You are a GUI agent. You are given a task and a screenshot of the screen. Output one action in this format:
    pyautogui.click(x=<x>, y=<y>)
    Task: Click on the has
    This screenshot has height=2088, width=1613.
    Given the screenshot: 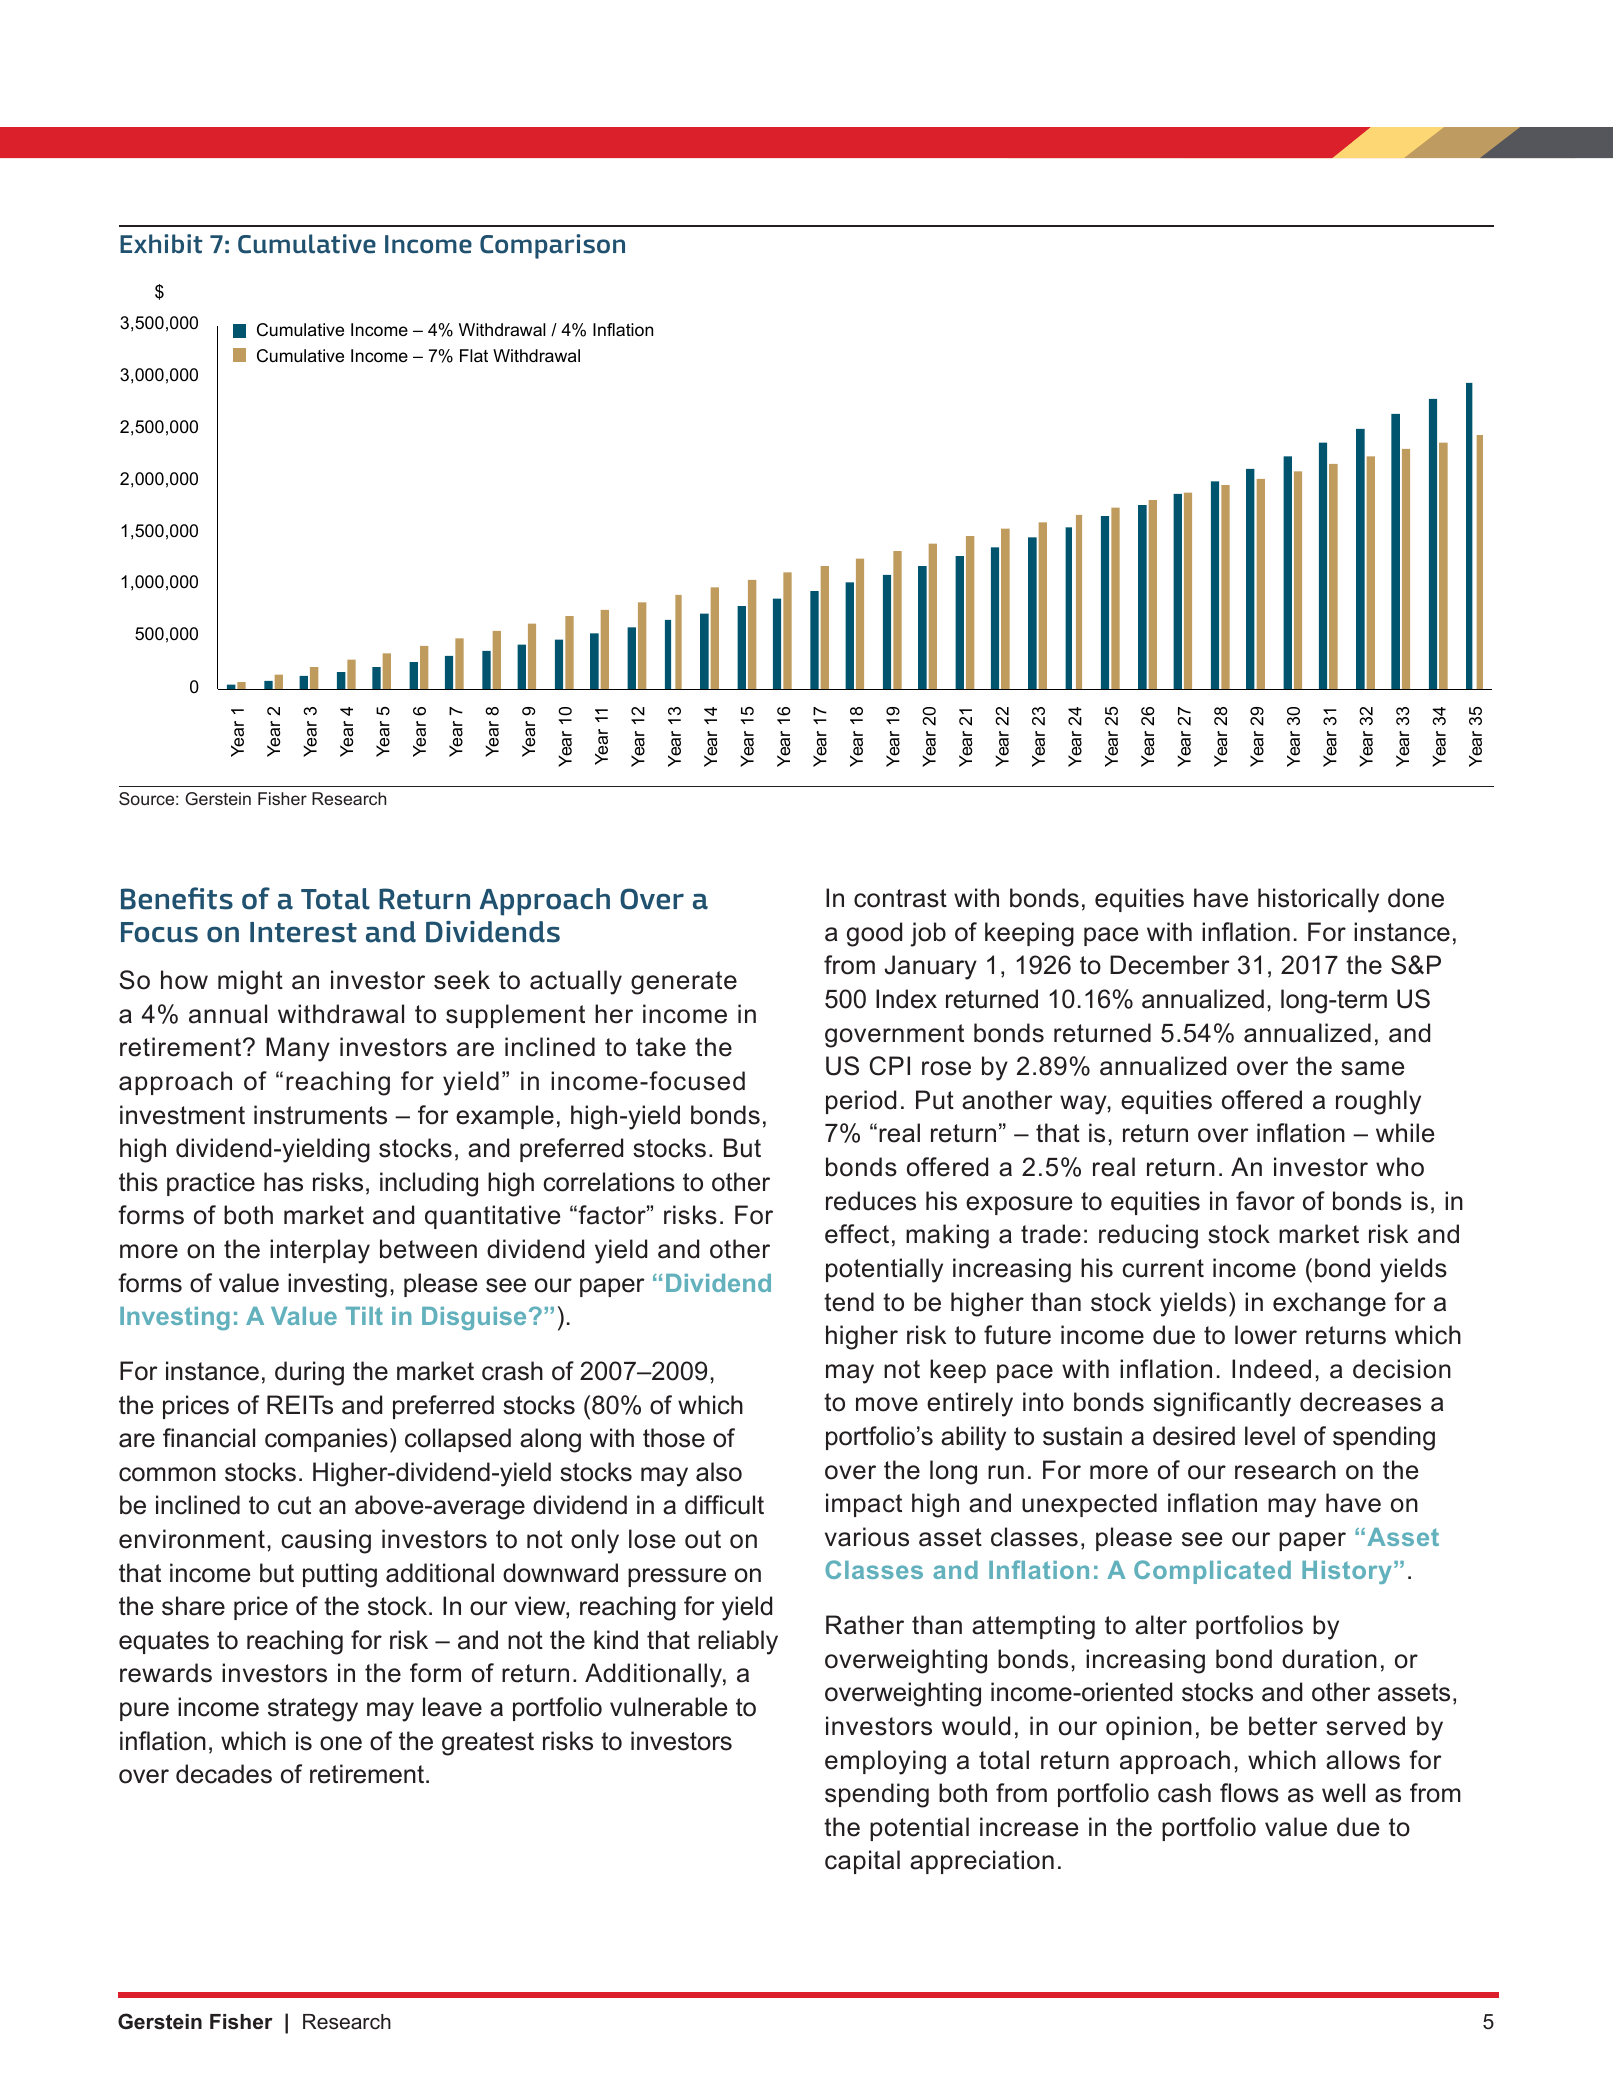 What is the action you would take?
    pyautogui.click(x=283, y=1182)
